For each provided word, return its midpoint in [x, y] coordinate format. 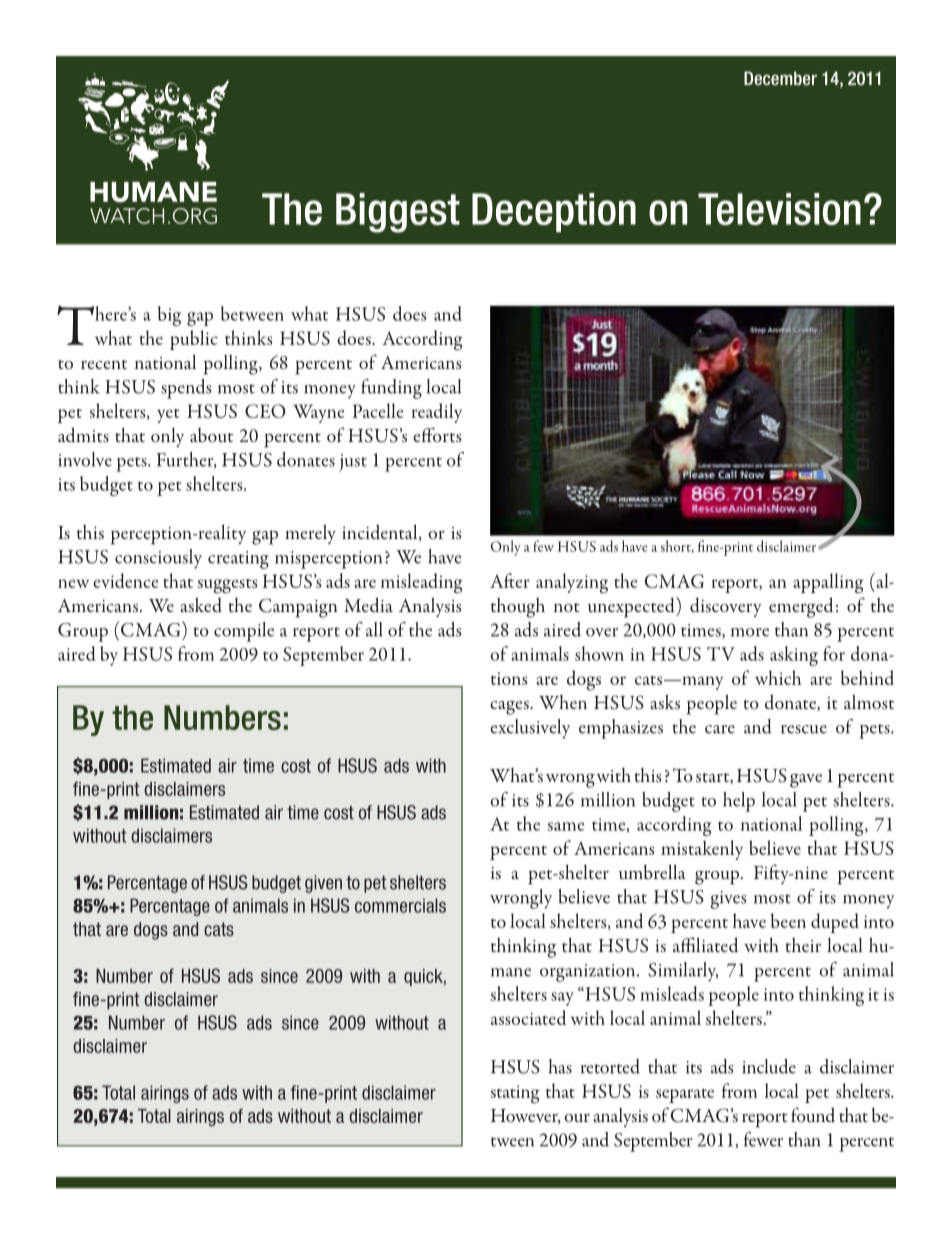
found [813, 1115]
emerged [801, 607]
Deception [554, 212]
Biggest [398, 213]
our [577, 1118]
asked [201, 605]
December [780, 78]
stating [515, 1094]
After [510, 580]
